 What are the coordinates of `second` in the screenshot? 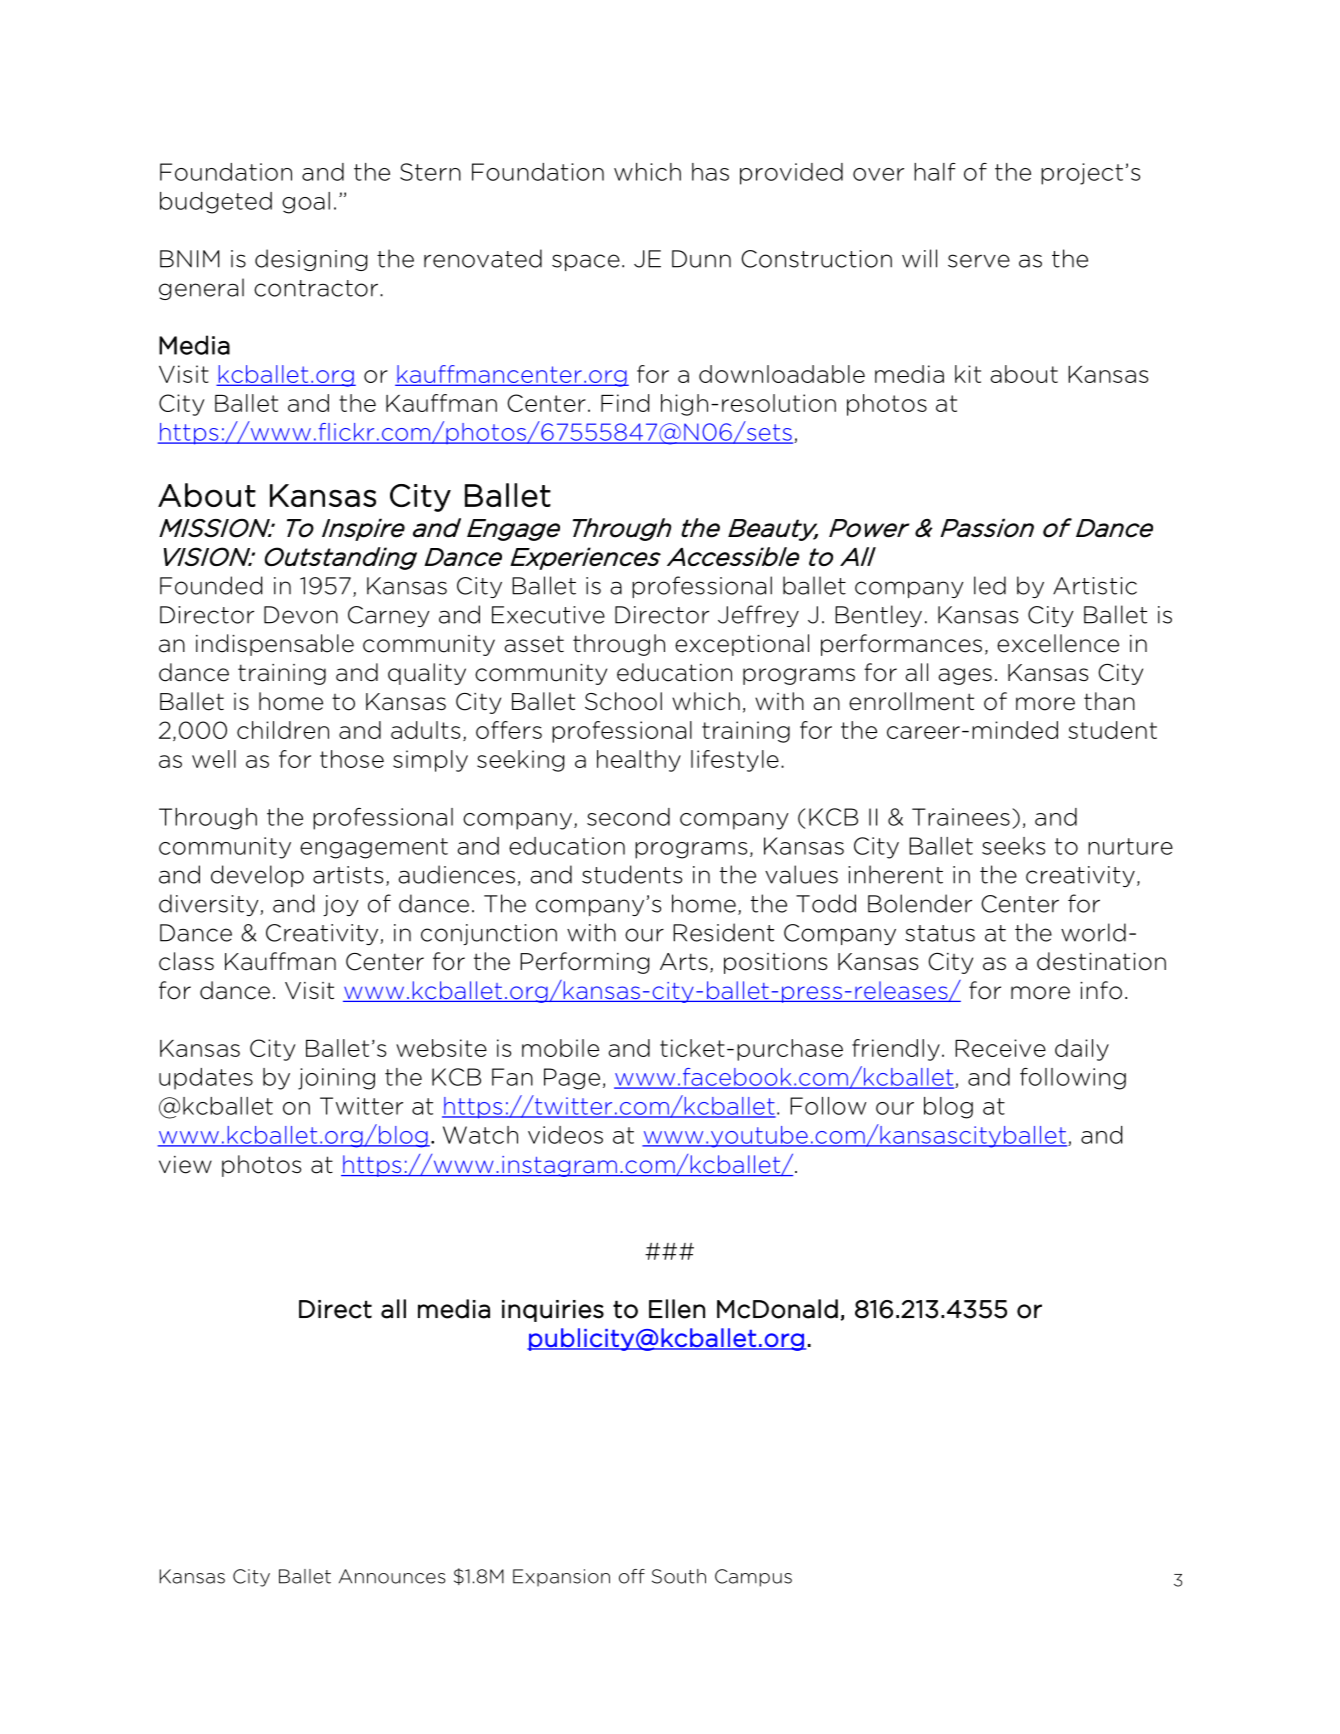 It's located at (628, 817).
